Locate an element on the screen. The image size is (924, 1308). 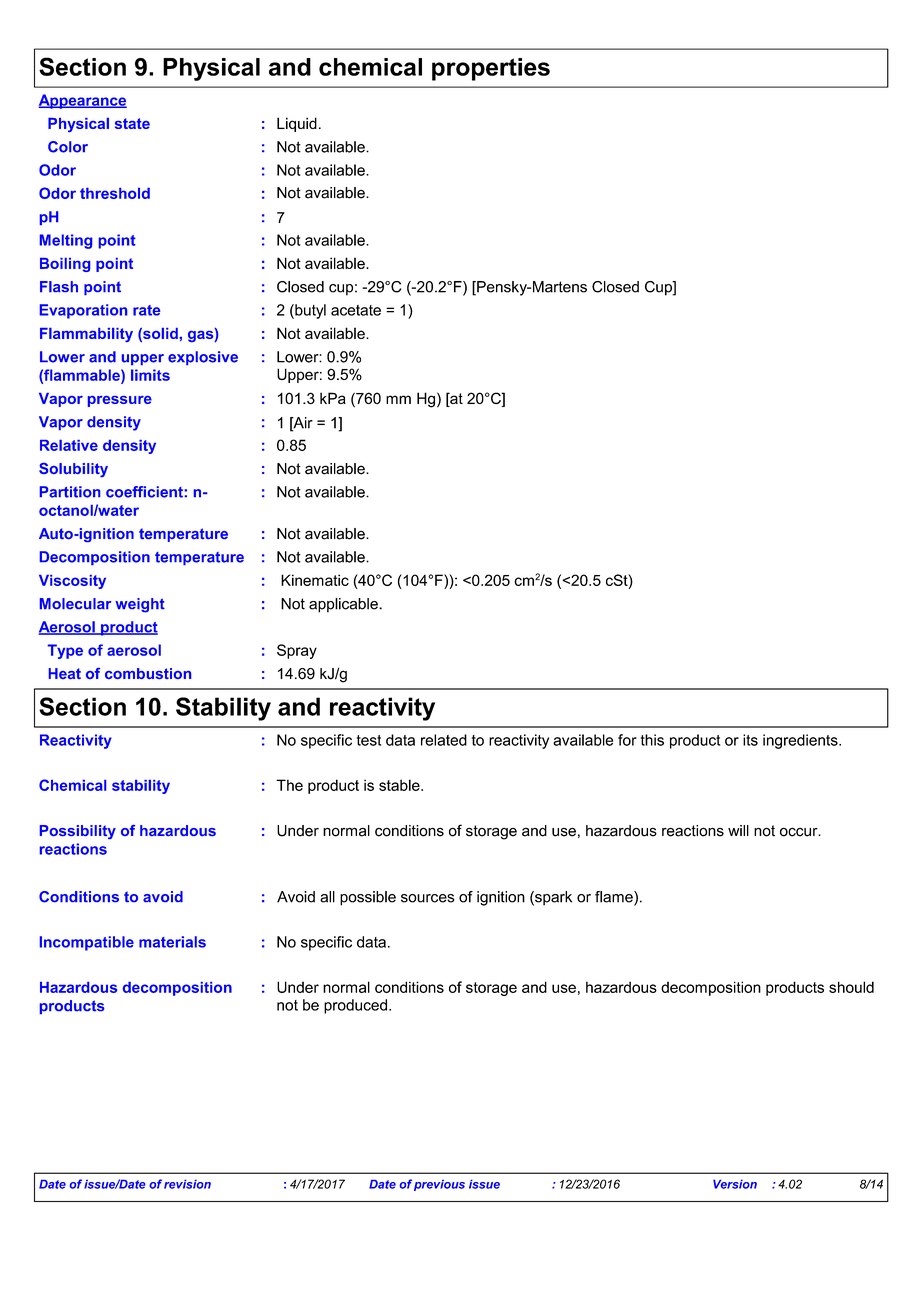
Kinematic is located at coordinates (315, 580).
